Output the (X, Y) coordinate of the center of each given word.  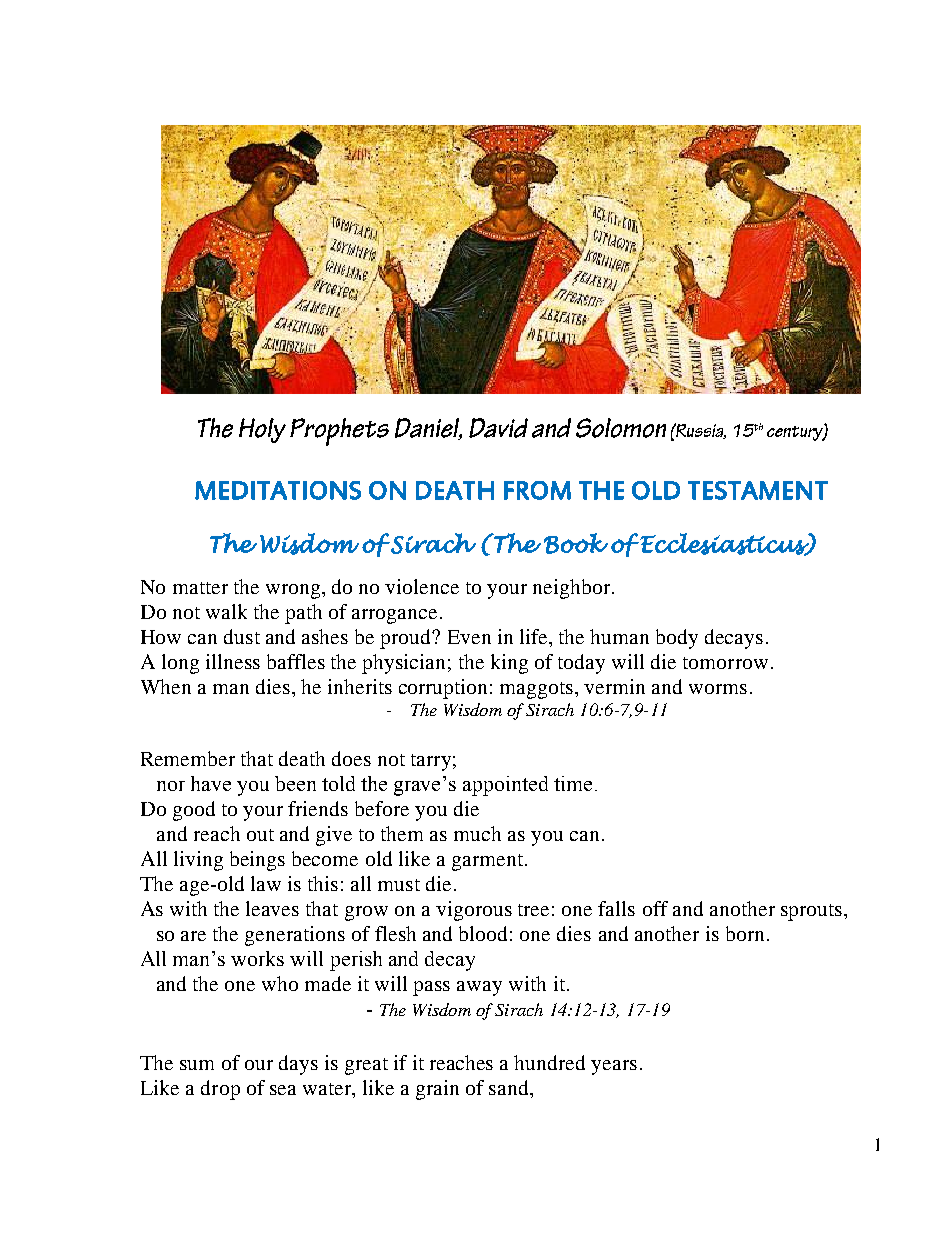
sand (510, 1087)
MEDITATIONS (278, 490)
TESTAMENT (758, 490)
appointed (505, 786)
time (573, 783)
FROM (537, 490)
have (211, 783)
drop (220, 1090)
